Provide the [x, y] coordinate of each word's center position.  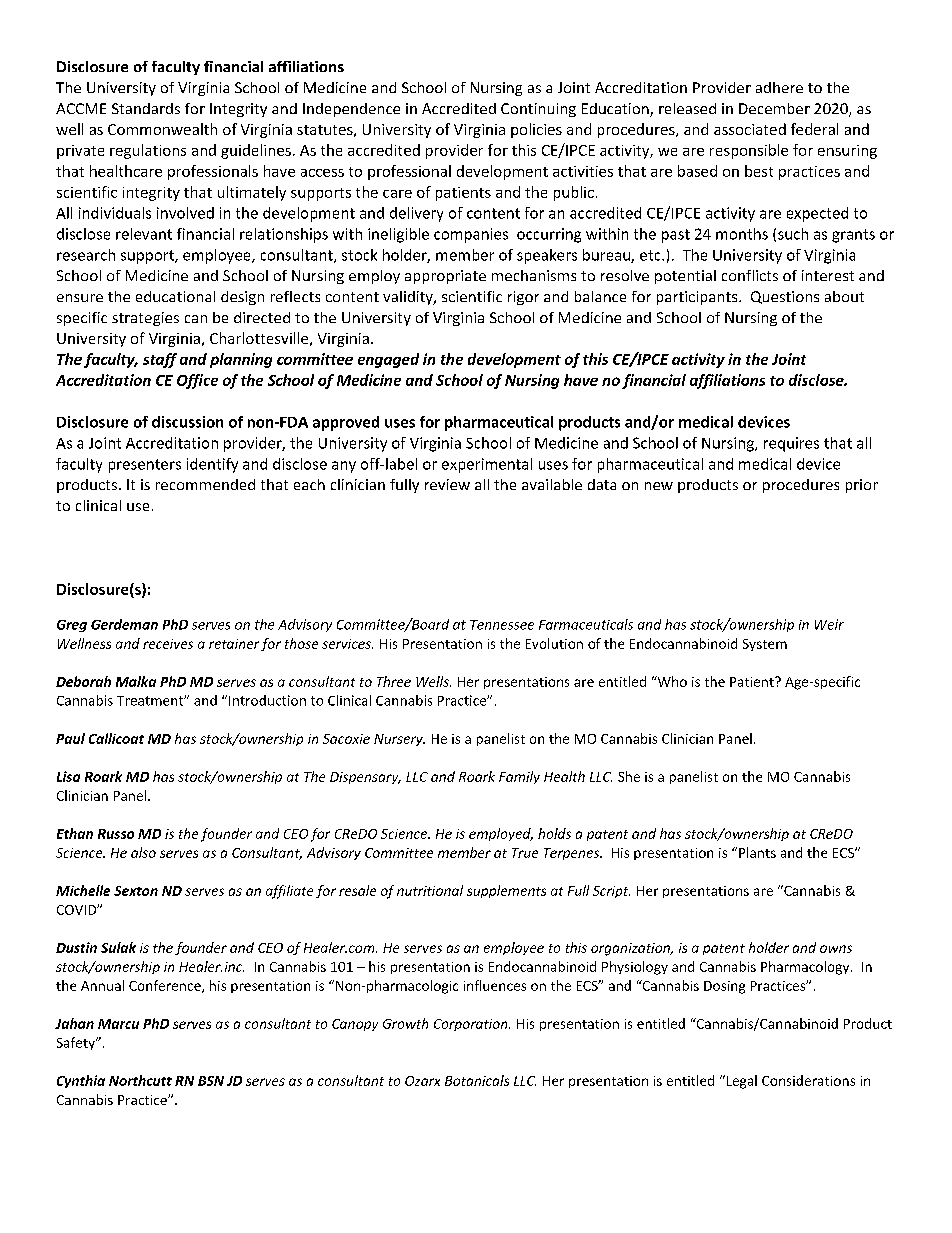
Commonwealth [162, 129]
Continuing [538, 110]
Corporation [472, 1025]
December [774, 108]
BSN [211, 1081]
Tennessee [502, 625]
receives [168, 644]
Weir [829, 624]
